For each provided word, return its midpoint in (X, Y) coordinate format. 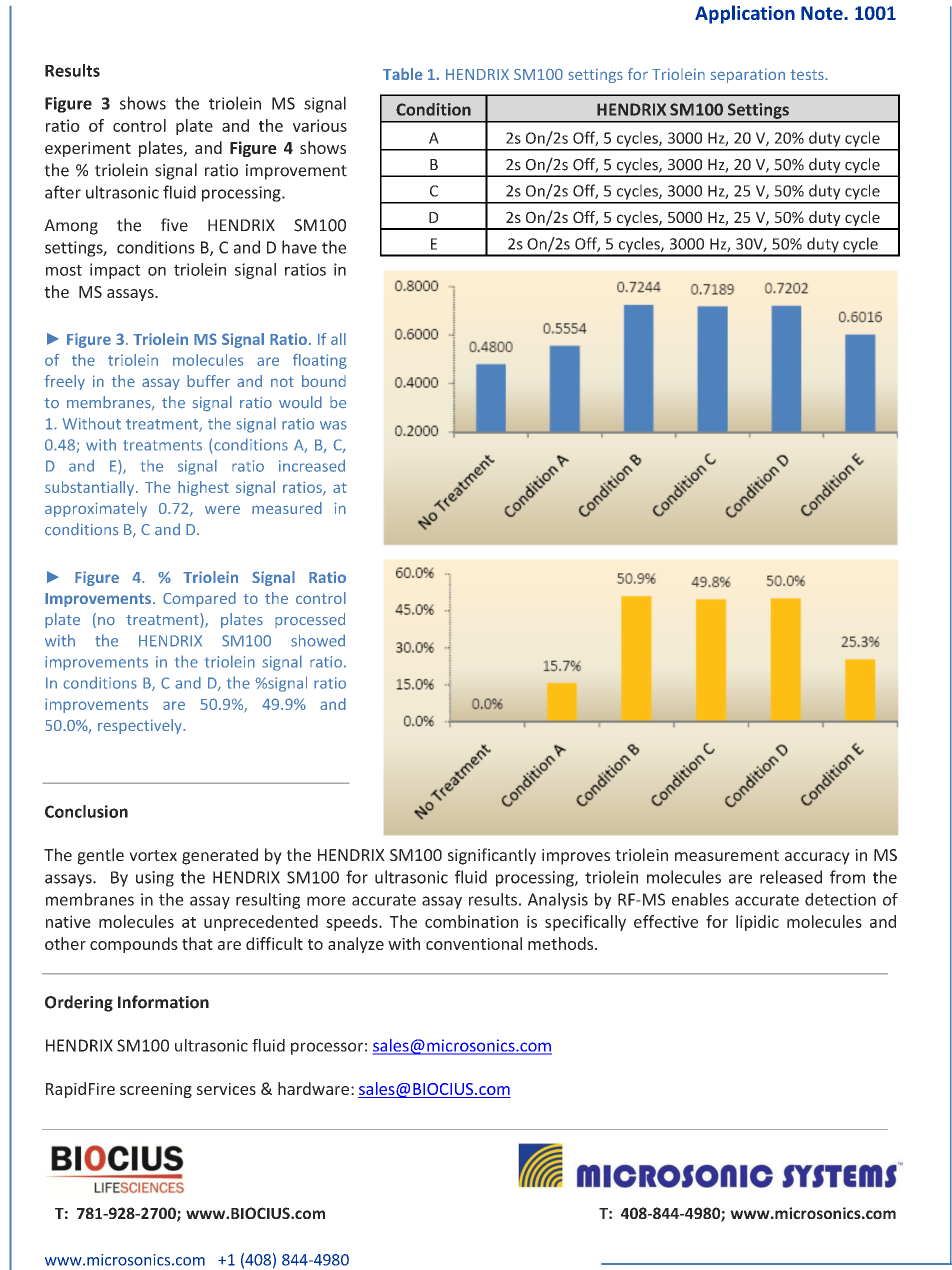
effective (666, 921)
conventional (474, 943)
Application (745, 14)
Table (403, 74)
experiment (88, 149)
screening (156, 1090)
